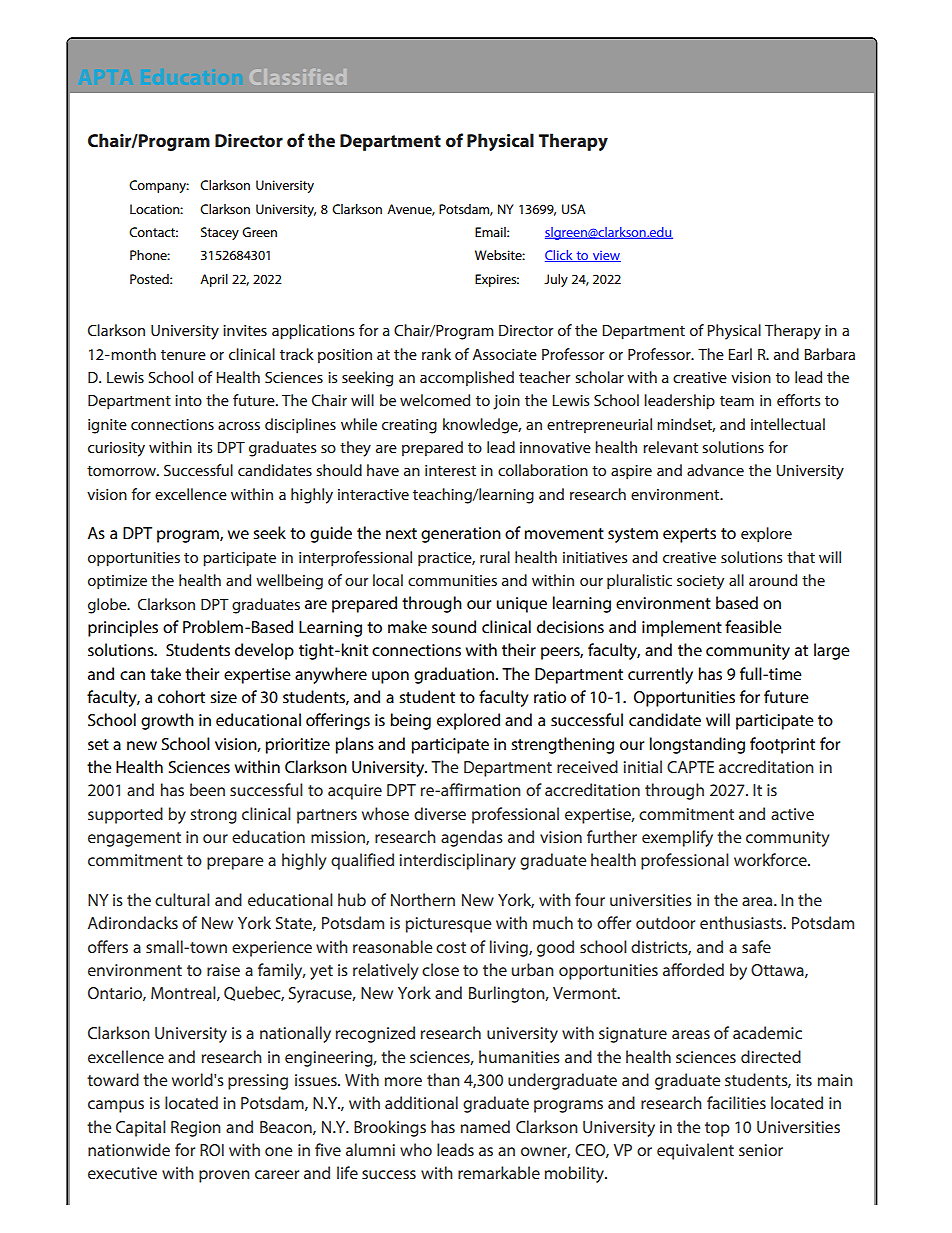  What do you see at coordinates (472, 838) in the image?
I see `agendas` at bounding box center [472, 838].
